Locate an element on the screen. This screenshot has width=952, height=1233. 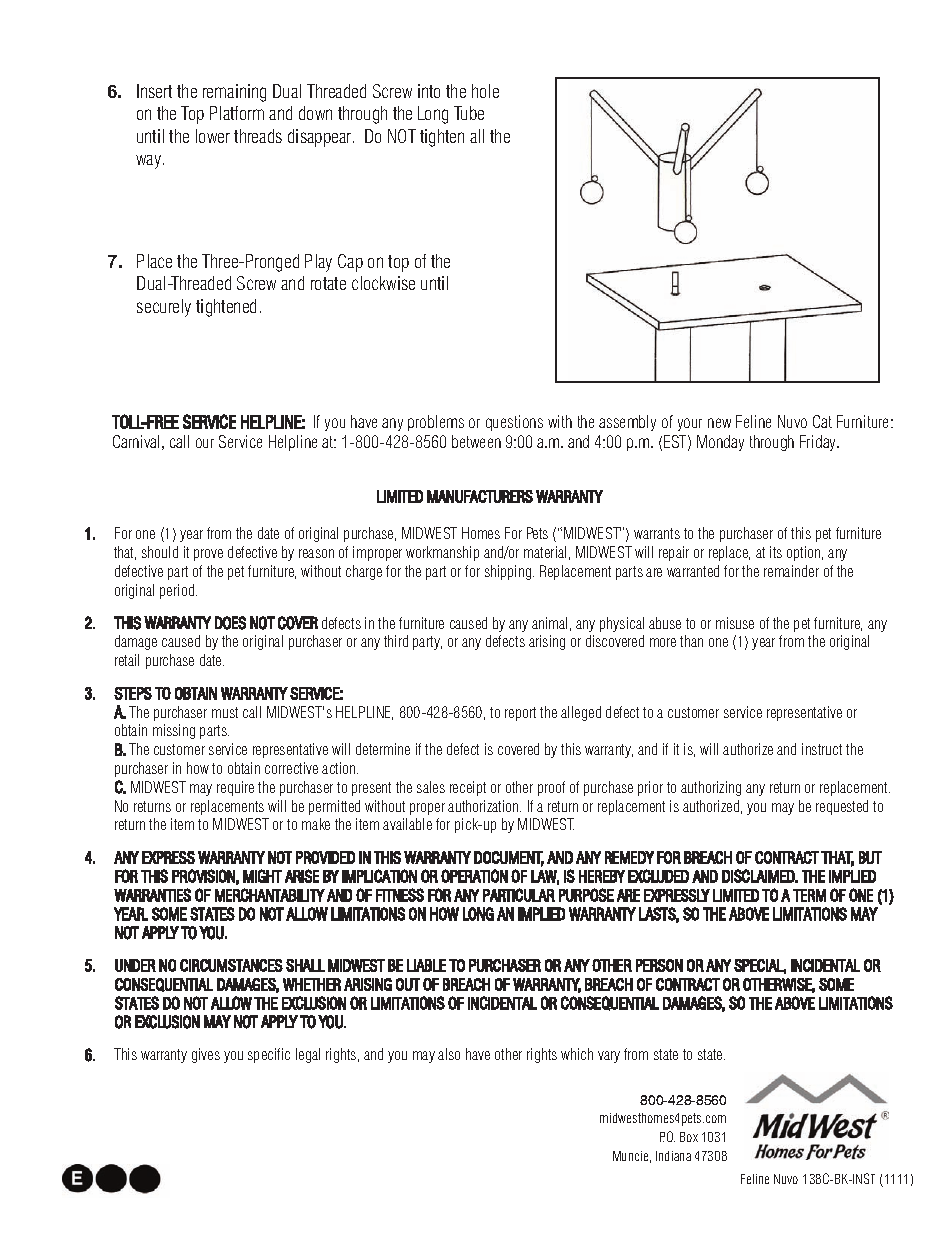
clockwise is located at coordinates (383, 283).
